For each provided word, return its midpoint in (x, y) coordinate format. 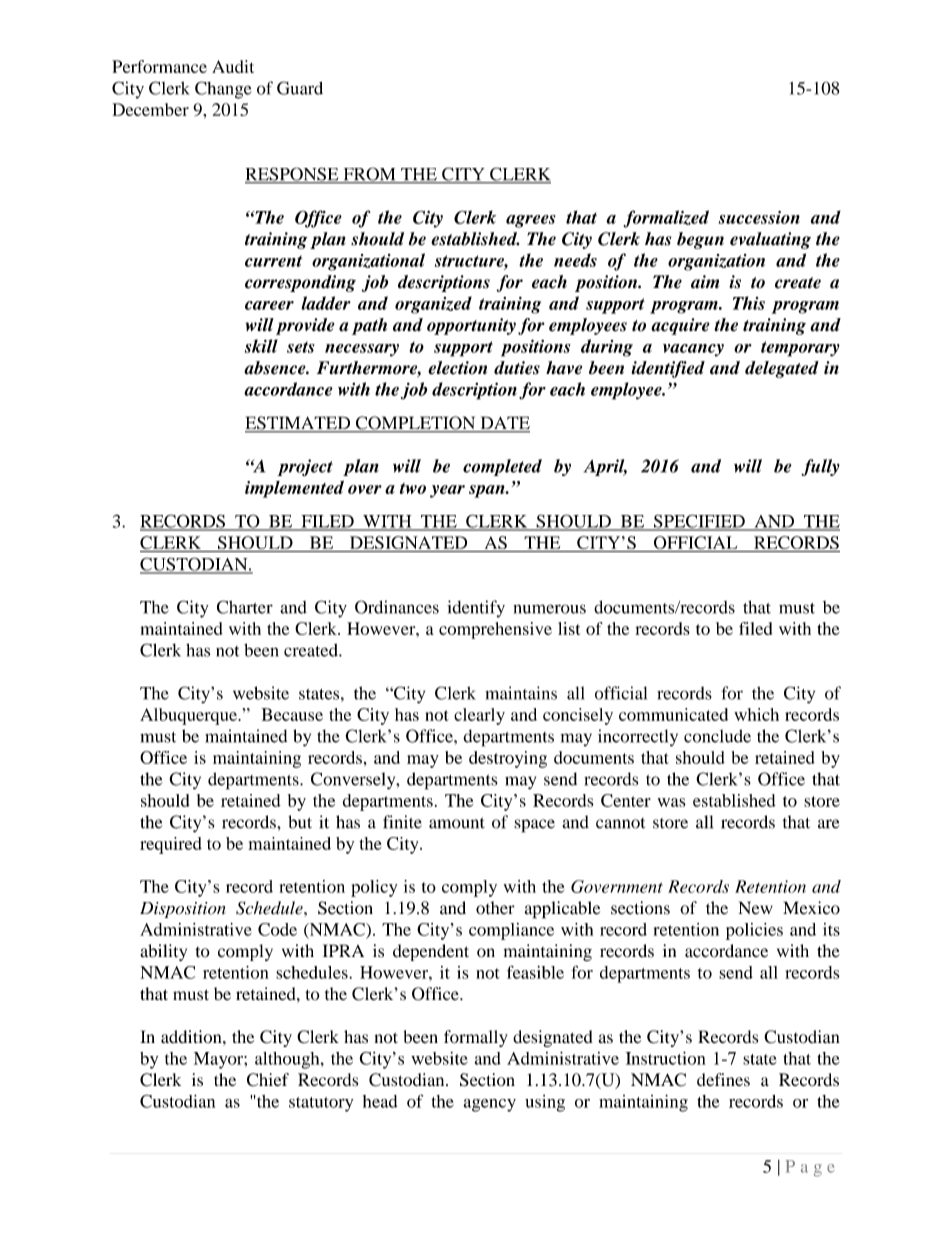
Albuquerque (189, 716)
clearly (479, 716)
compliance (511, 931)
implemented (294, 489)
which (756, 714)
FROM (369, 175)
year (447, 491)
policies (754, 931)
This (749, 303)
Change (223, 90)
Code (277, 929)
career (269, 305)
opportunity (471, 326)
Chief (268, 1080)
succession (759, 217)
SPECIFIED (699, 522)
